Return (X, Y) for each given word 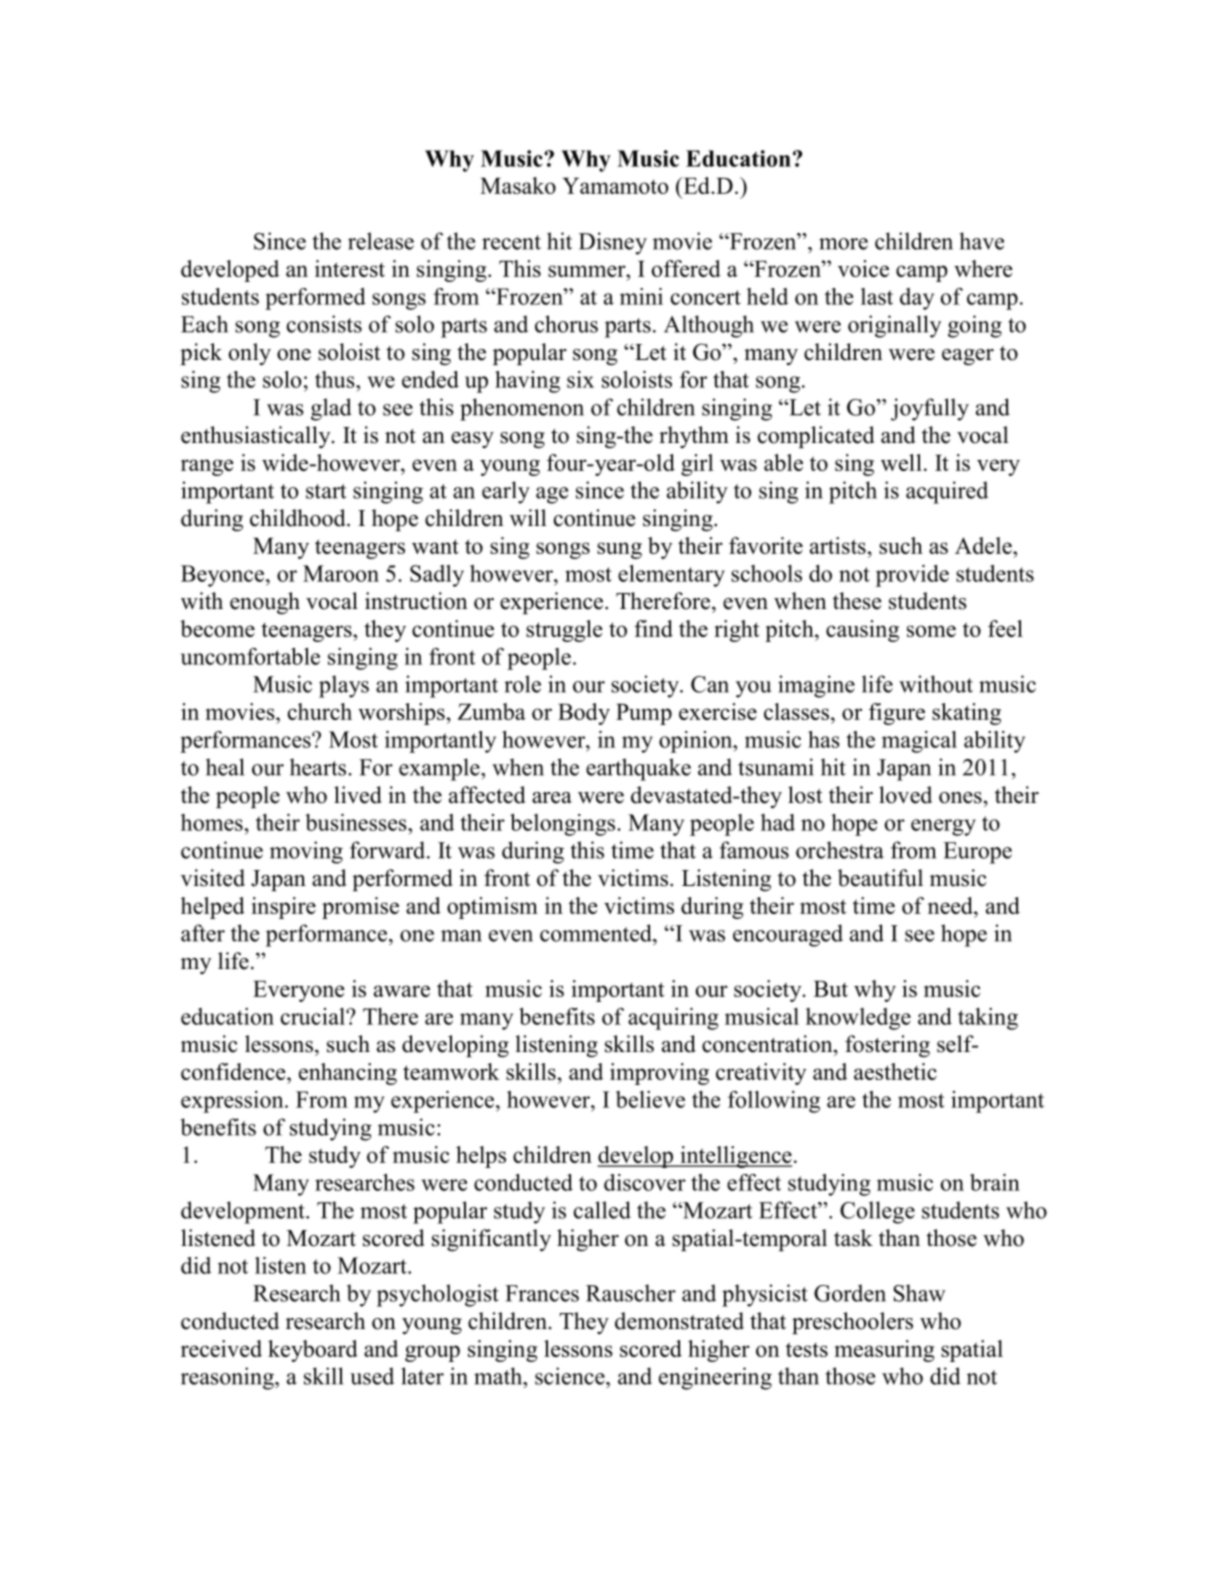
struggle (564, 631)
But (831, 989)
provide (912, 576)
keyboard (313, 1351)
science (571, 1376)
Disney (613, 243)
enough (265, 603)
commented (597, 933)
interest (350, 268)
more (843, 244)
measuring (884, 1351)
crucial (314, 1016)
